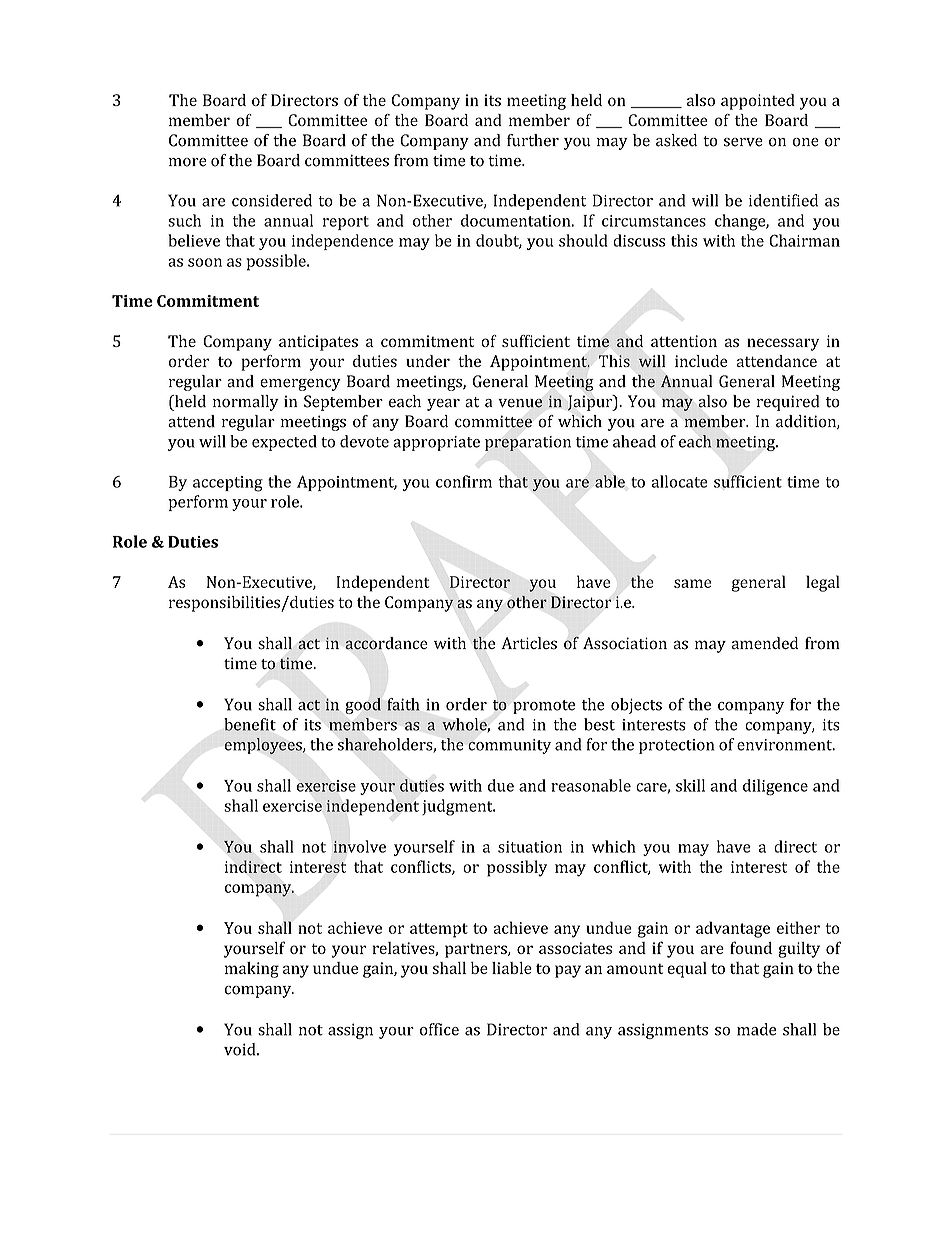 This page has width=952, height=1233. I want to click on serve, so click(743, 142).
